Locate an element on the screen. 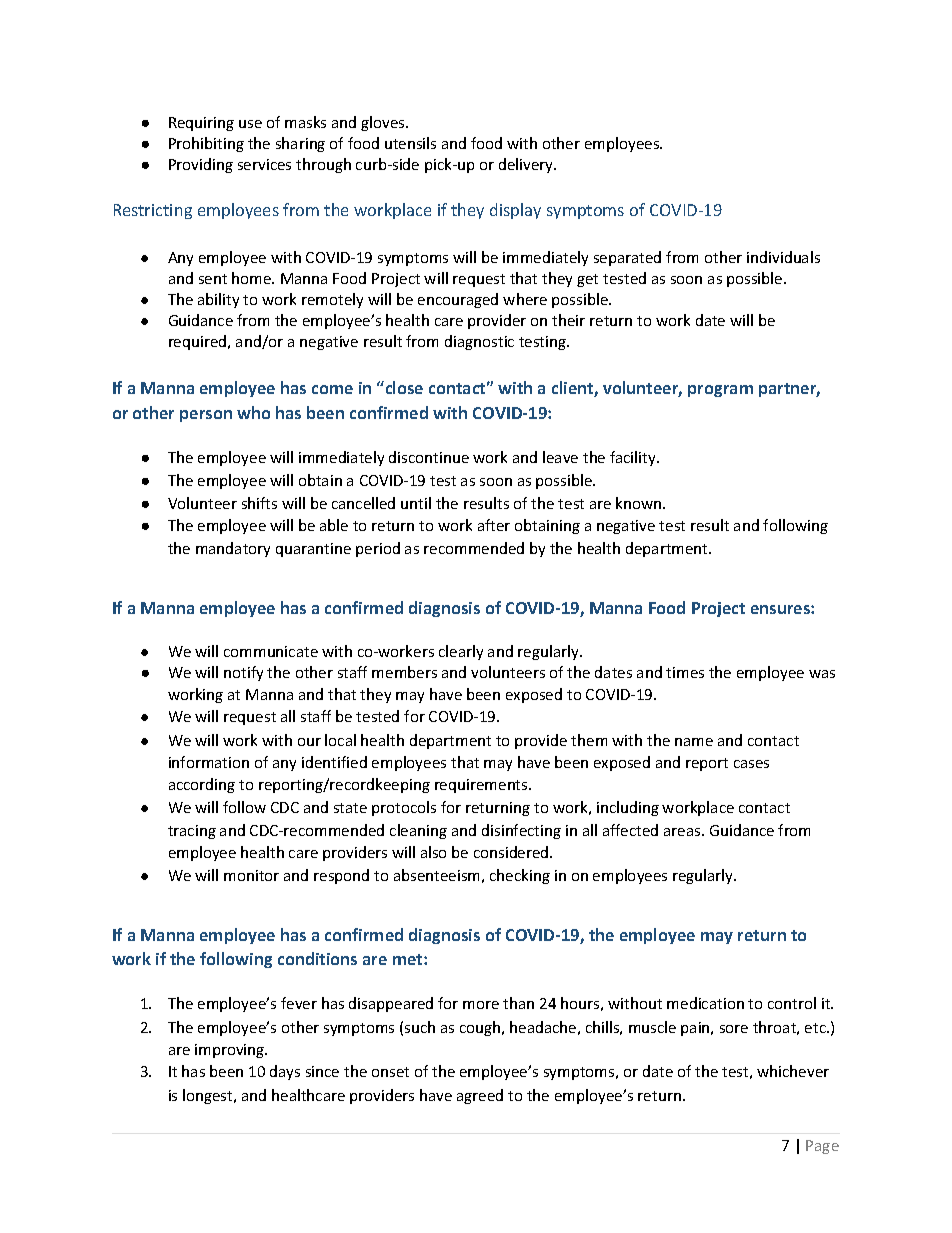 The image size is (952, 1233). monitor is located at coordinates (251, 875).
